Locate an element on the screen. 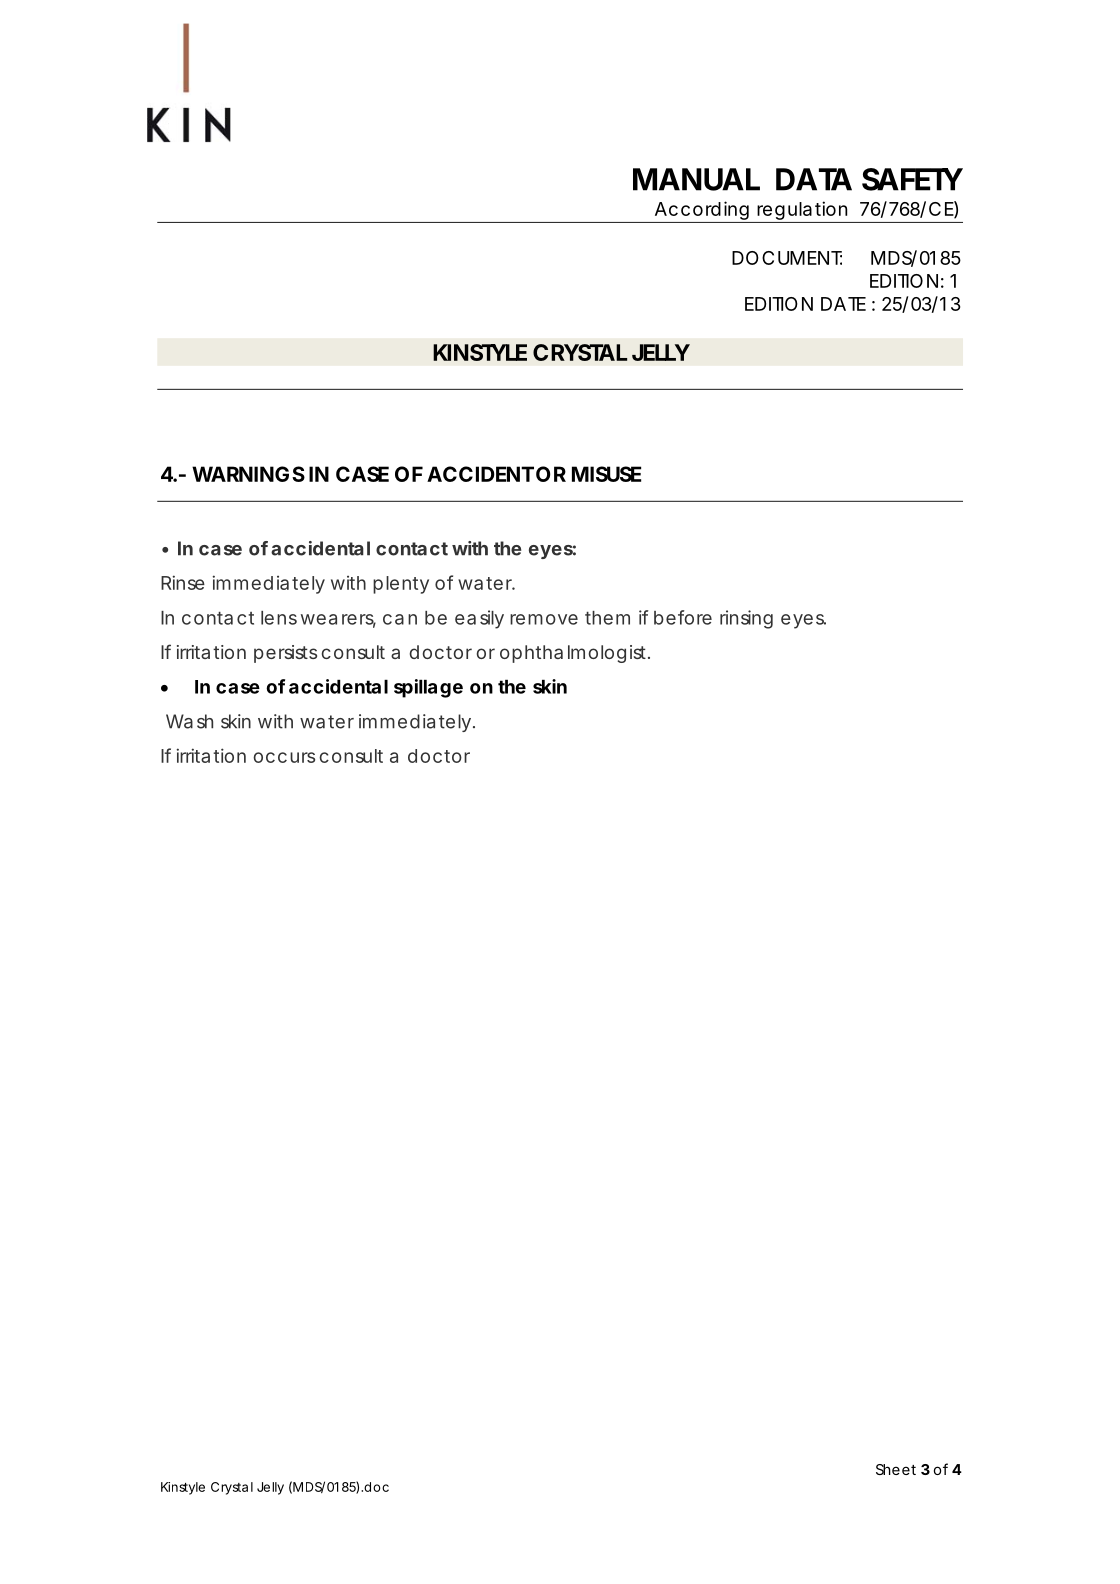 Image resolution: width=1120 pixels, height=1584 pixels. them is located at coordinates (607, 618).
